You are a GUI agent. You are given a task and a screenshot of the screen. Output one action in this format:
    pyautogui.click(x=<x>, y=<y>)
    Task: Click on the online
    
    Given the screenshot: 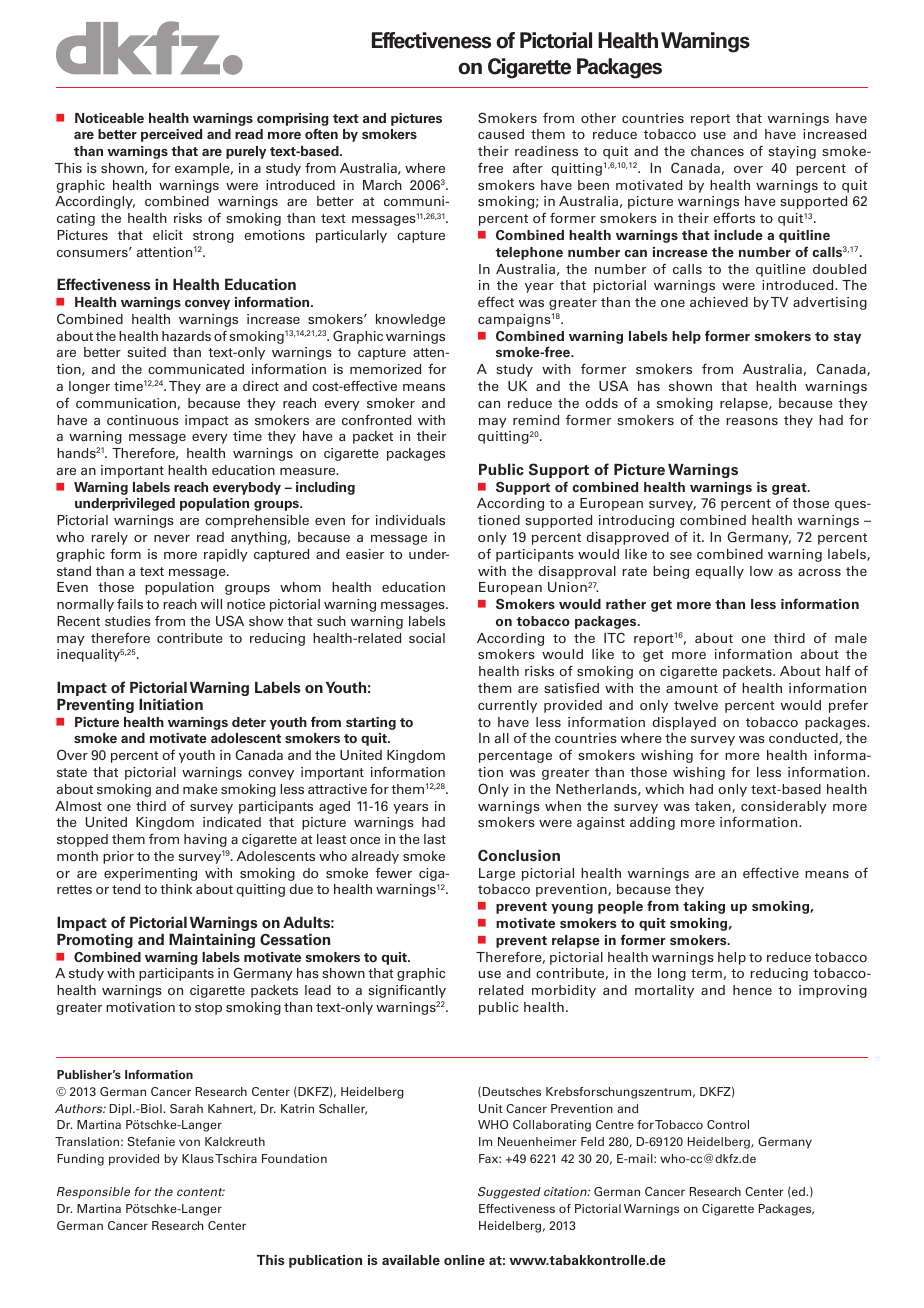 What is the action you would take?
    pyautogui.click(x=464, y=1260)
